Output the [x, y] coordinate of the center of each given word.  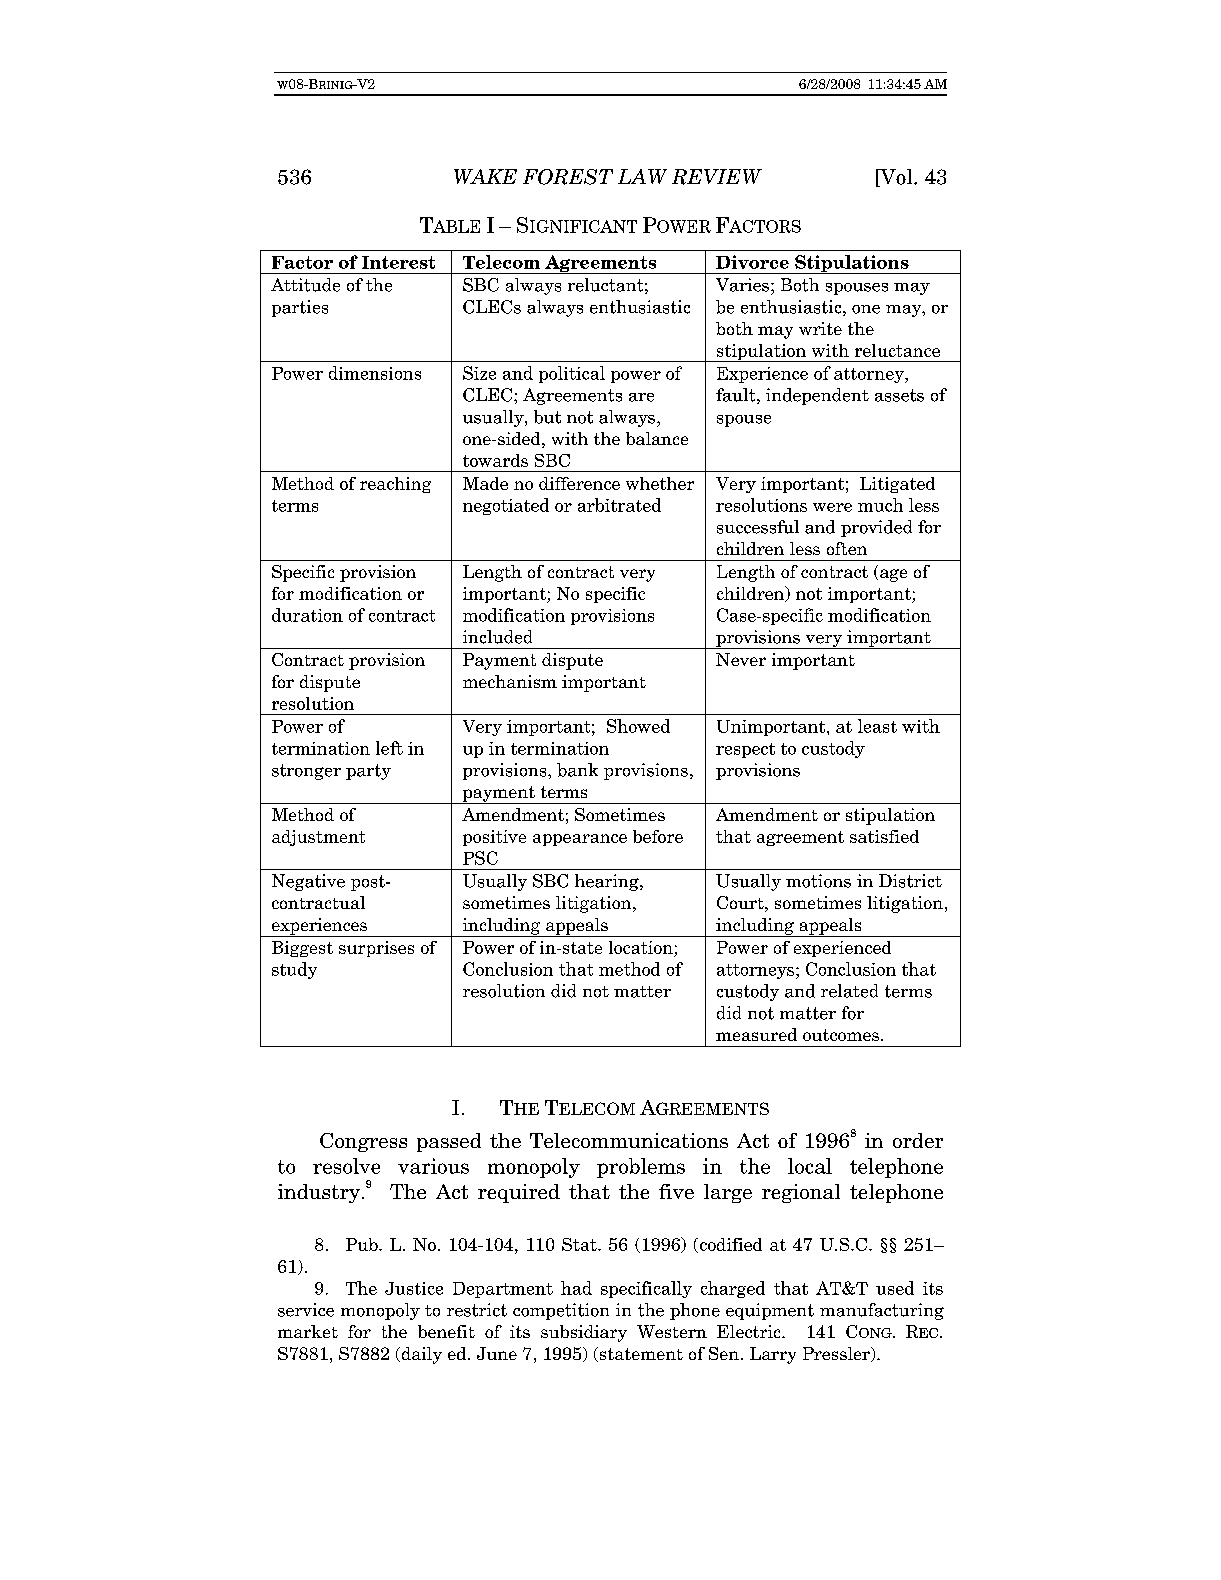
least [877, 726]
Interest [398, 262]
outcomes [841, 1035]
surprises [376, 949]
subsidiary [584, 1333]
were [832, 507]
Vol [896, 178]
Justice [414, 1288]
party [368, 772]
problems [641, 1168]
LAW [642, 176]
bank [577, 770]
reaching [395, 485]
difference [579, 483]
